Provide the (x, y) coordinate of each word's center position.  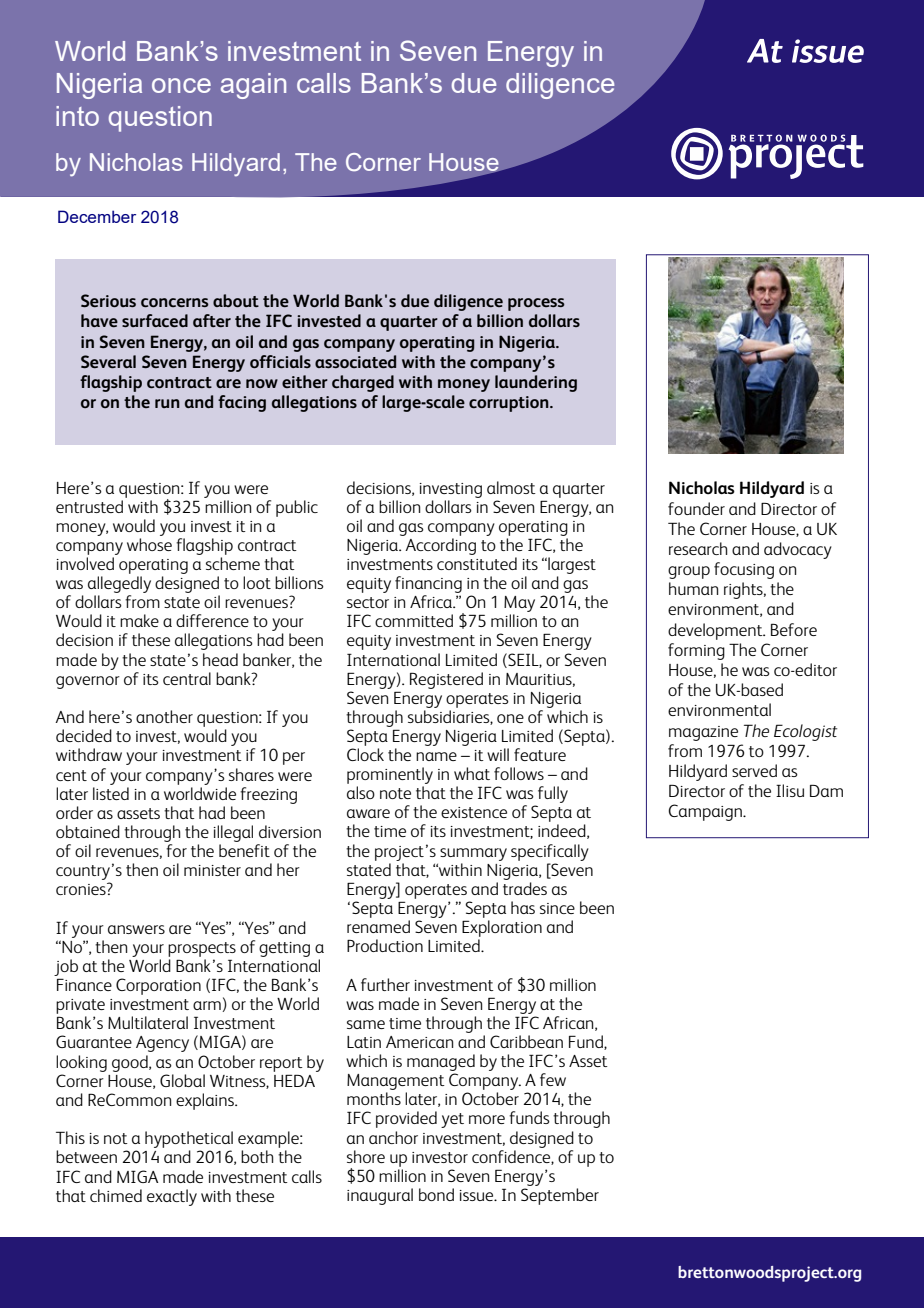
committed (414, 620)
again (253, 86)
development (716, 631)
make (139, 620)
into (77, 116)
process (536, 304)
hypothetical (189, 1141)
